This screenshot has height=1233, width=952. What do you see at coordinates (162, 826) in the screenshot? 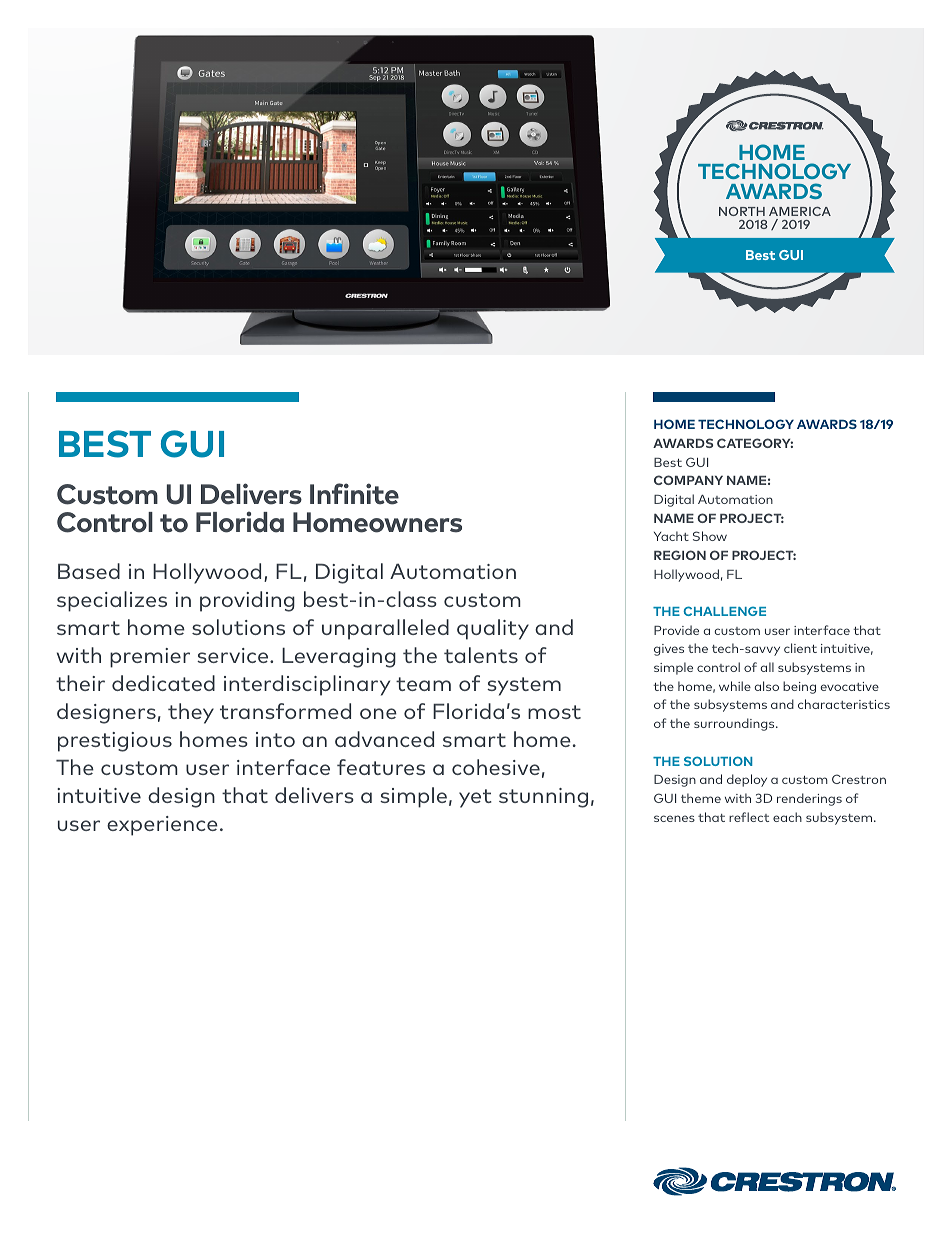
I see `experience` at bounding box center [162, 826].
